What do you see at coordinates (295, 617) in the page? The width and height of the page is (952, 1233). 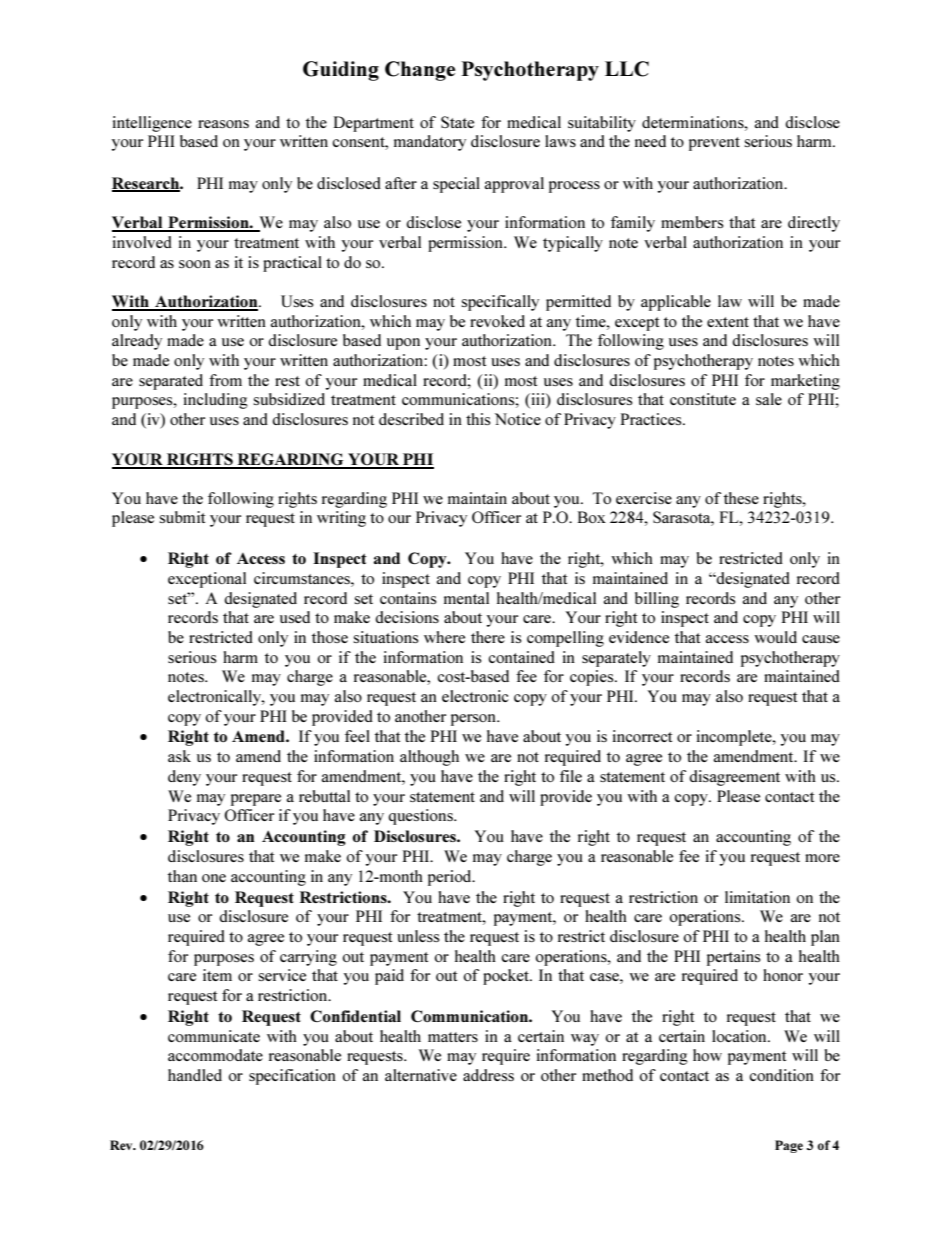 I see `used` at bounding box center [295, 617].
